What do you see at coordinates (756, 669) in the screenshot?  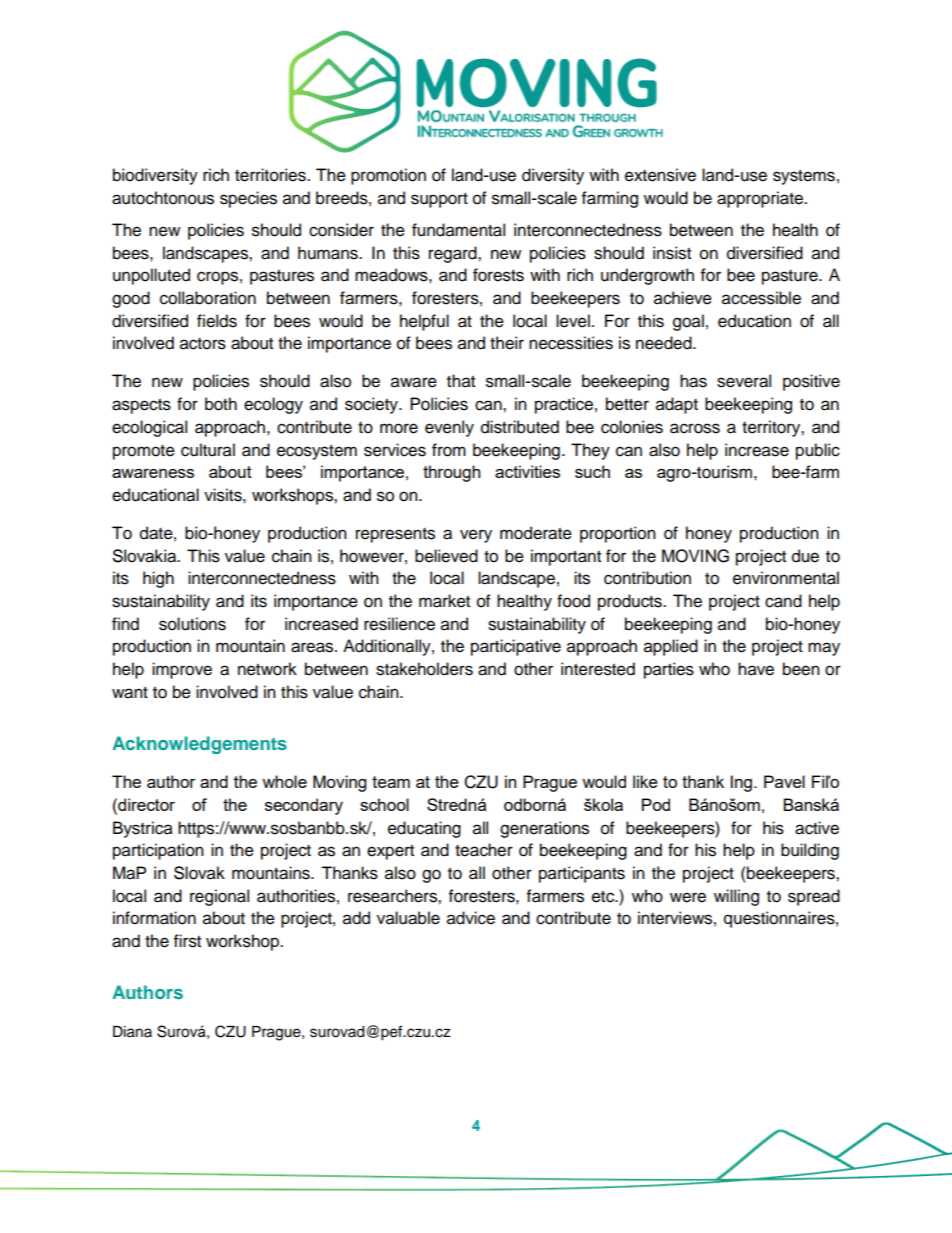 I see `have` at bounding box center [756, 669].
